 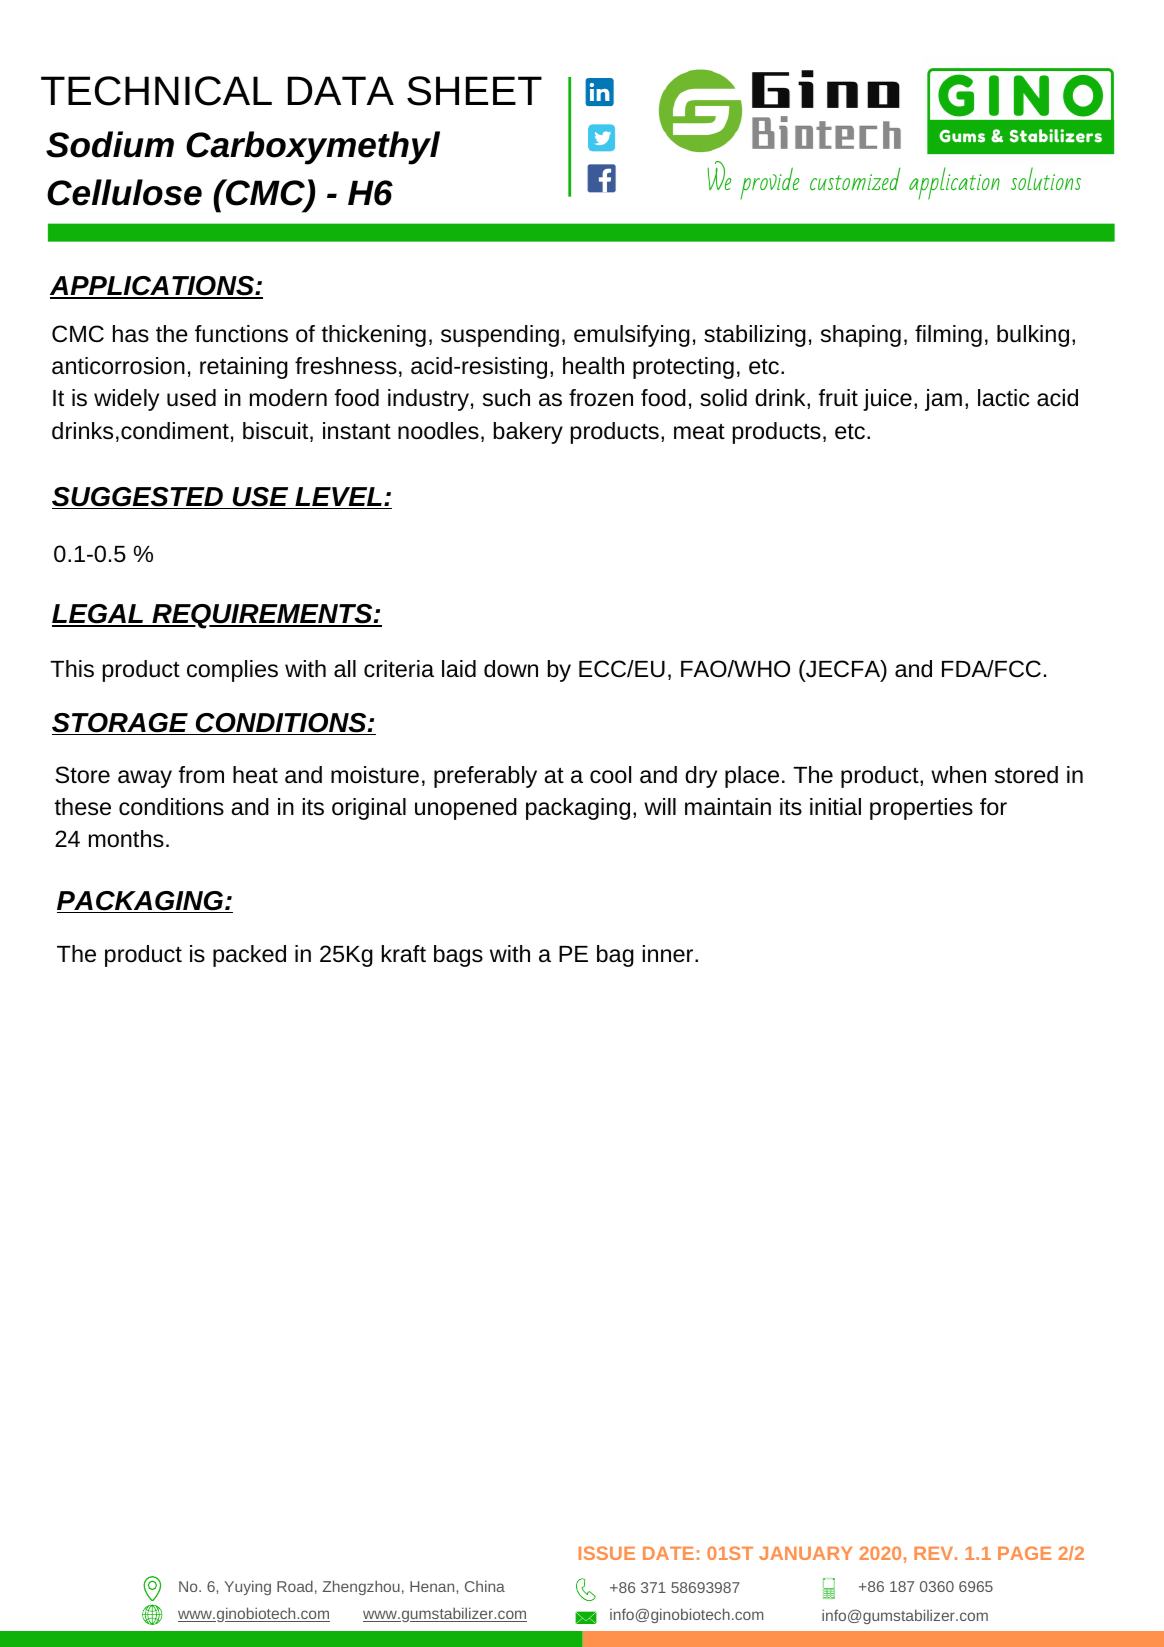 I want to click on SHEET, so click(x=474, y=91).
